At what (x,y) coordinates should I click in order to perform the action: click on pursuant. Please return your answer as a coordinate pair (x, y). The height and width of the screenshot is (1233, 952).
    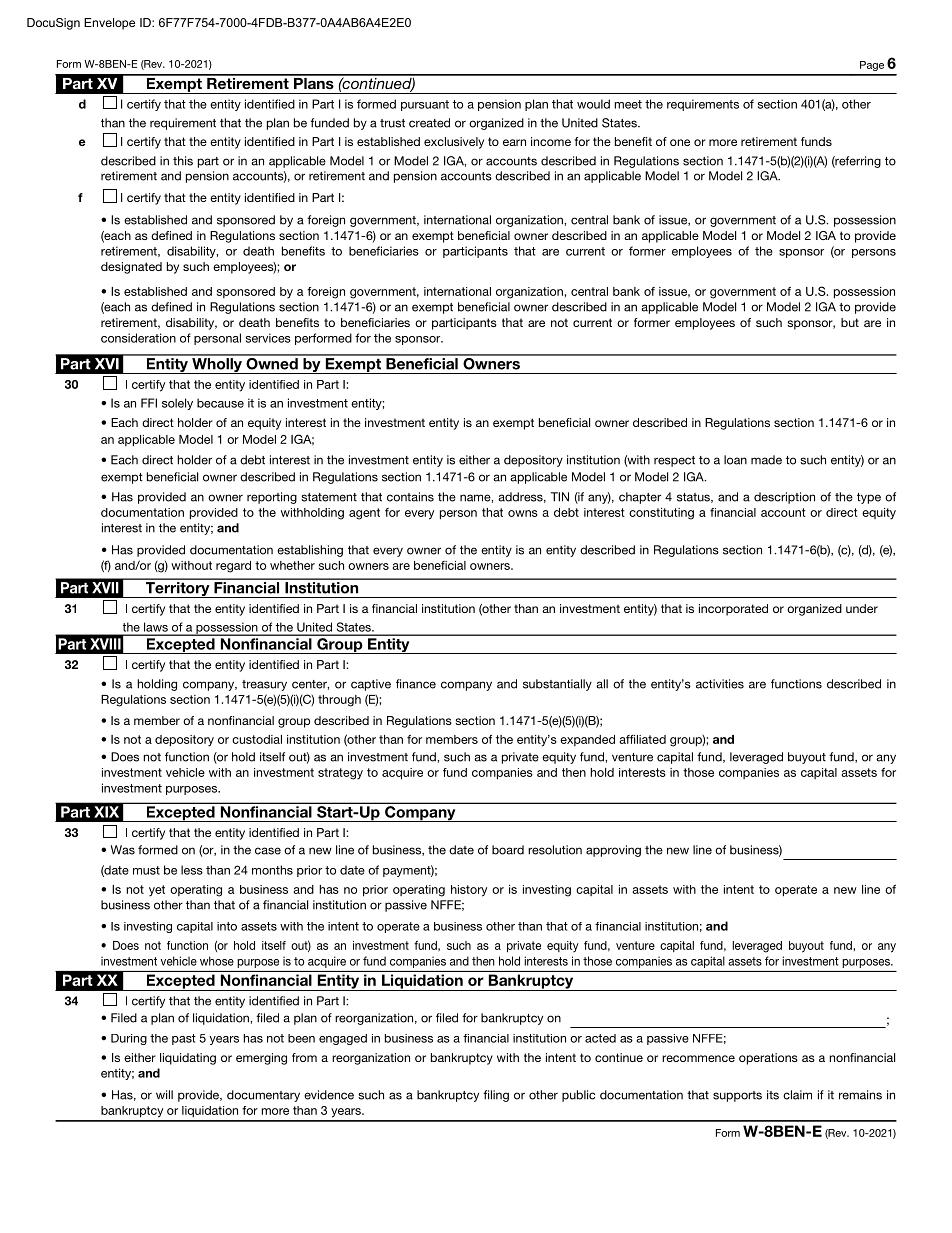
    Looking at the image, I should click on (425, 105).
